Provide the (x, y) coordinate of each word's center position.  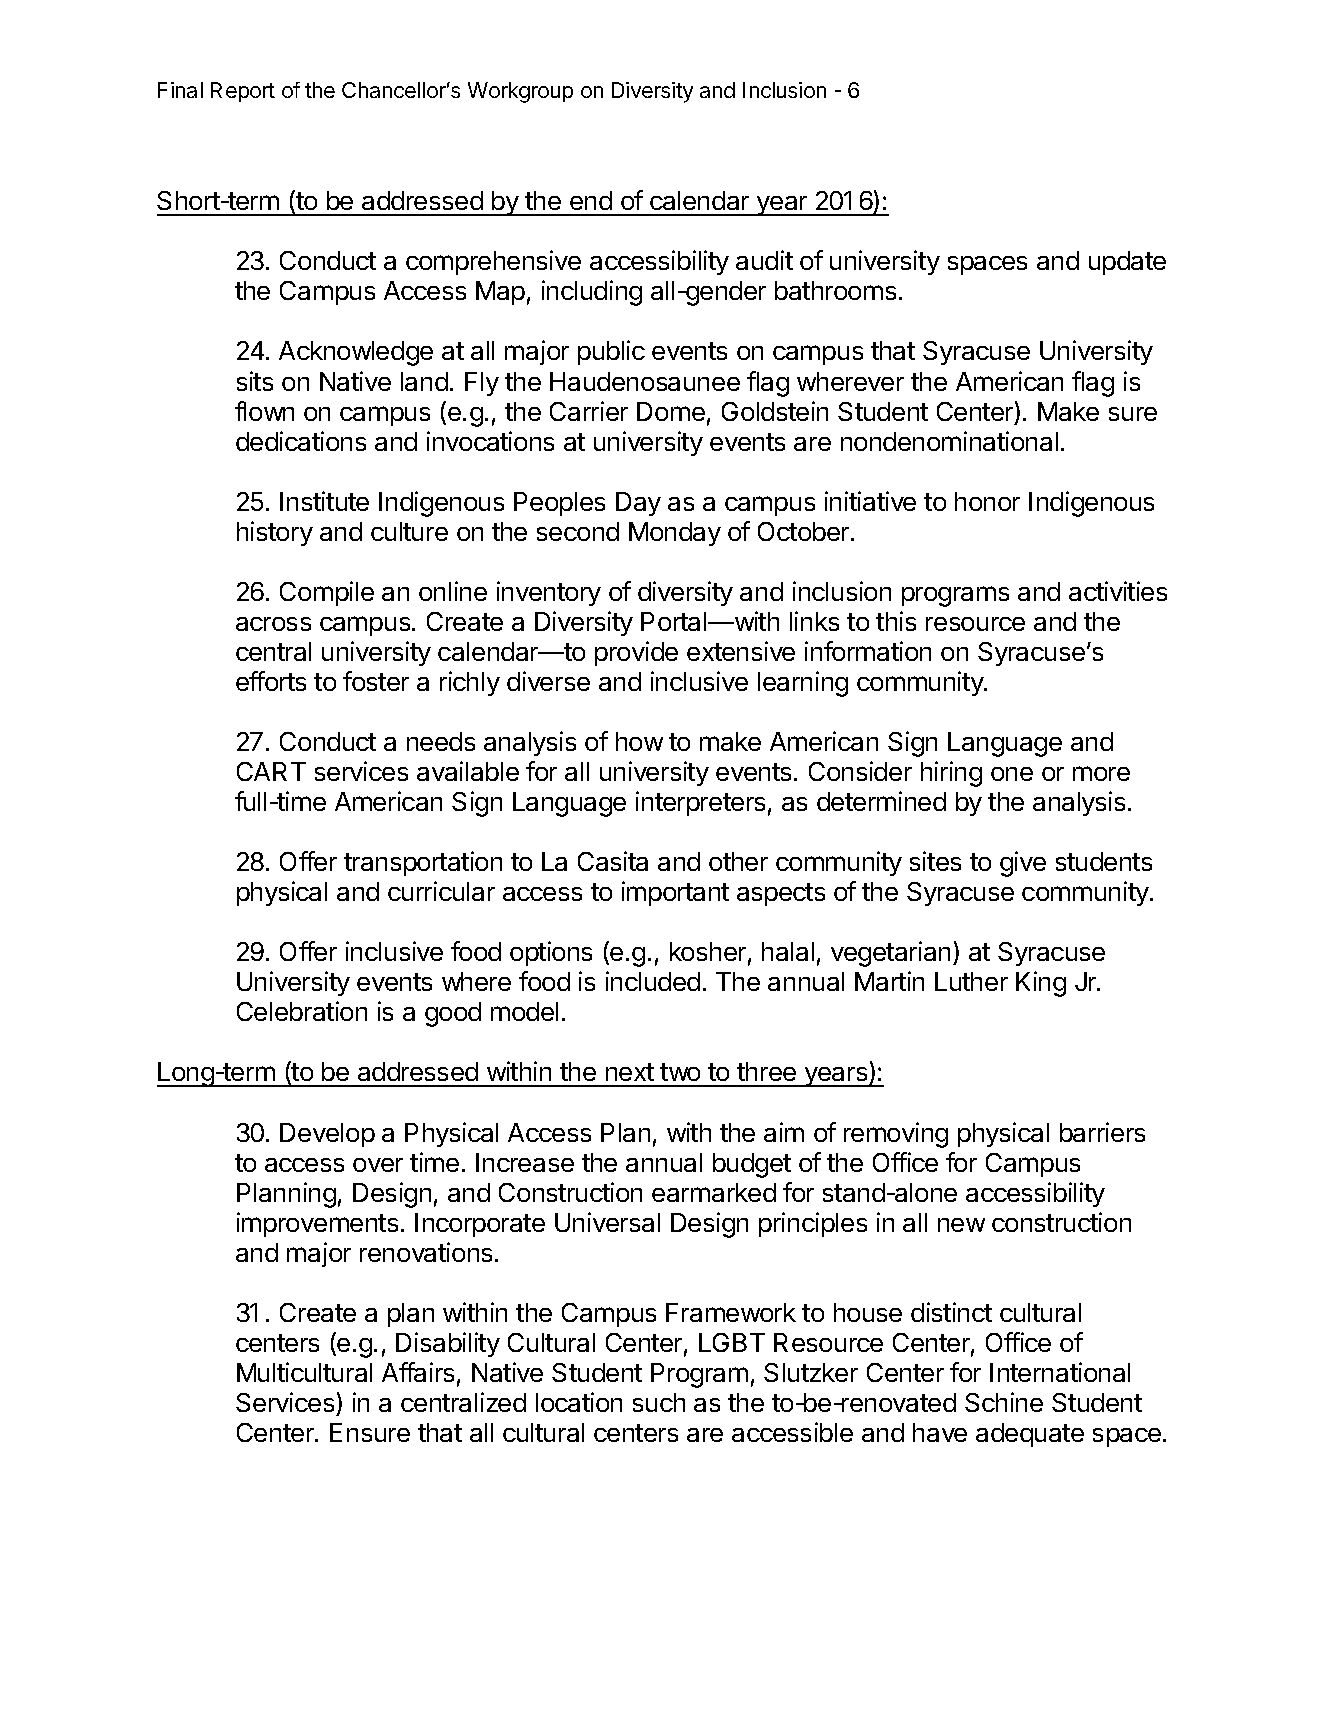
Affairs (418, 1372)
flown (264, 411)
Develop (327, 1135)
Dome (671, 411)
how (639, 741)
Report (243, 92)
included (653, 981)
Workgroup (520, 92)
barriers (1102, 1132)
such (659, 1402)
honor (987, 501)
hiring (951, 774)
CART (271, 771)
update (1127, 263)
